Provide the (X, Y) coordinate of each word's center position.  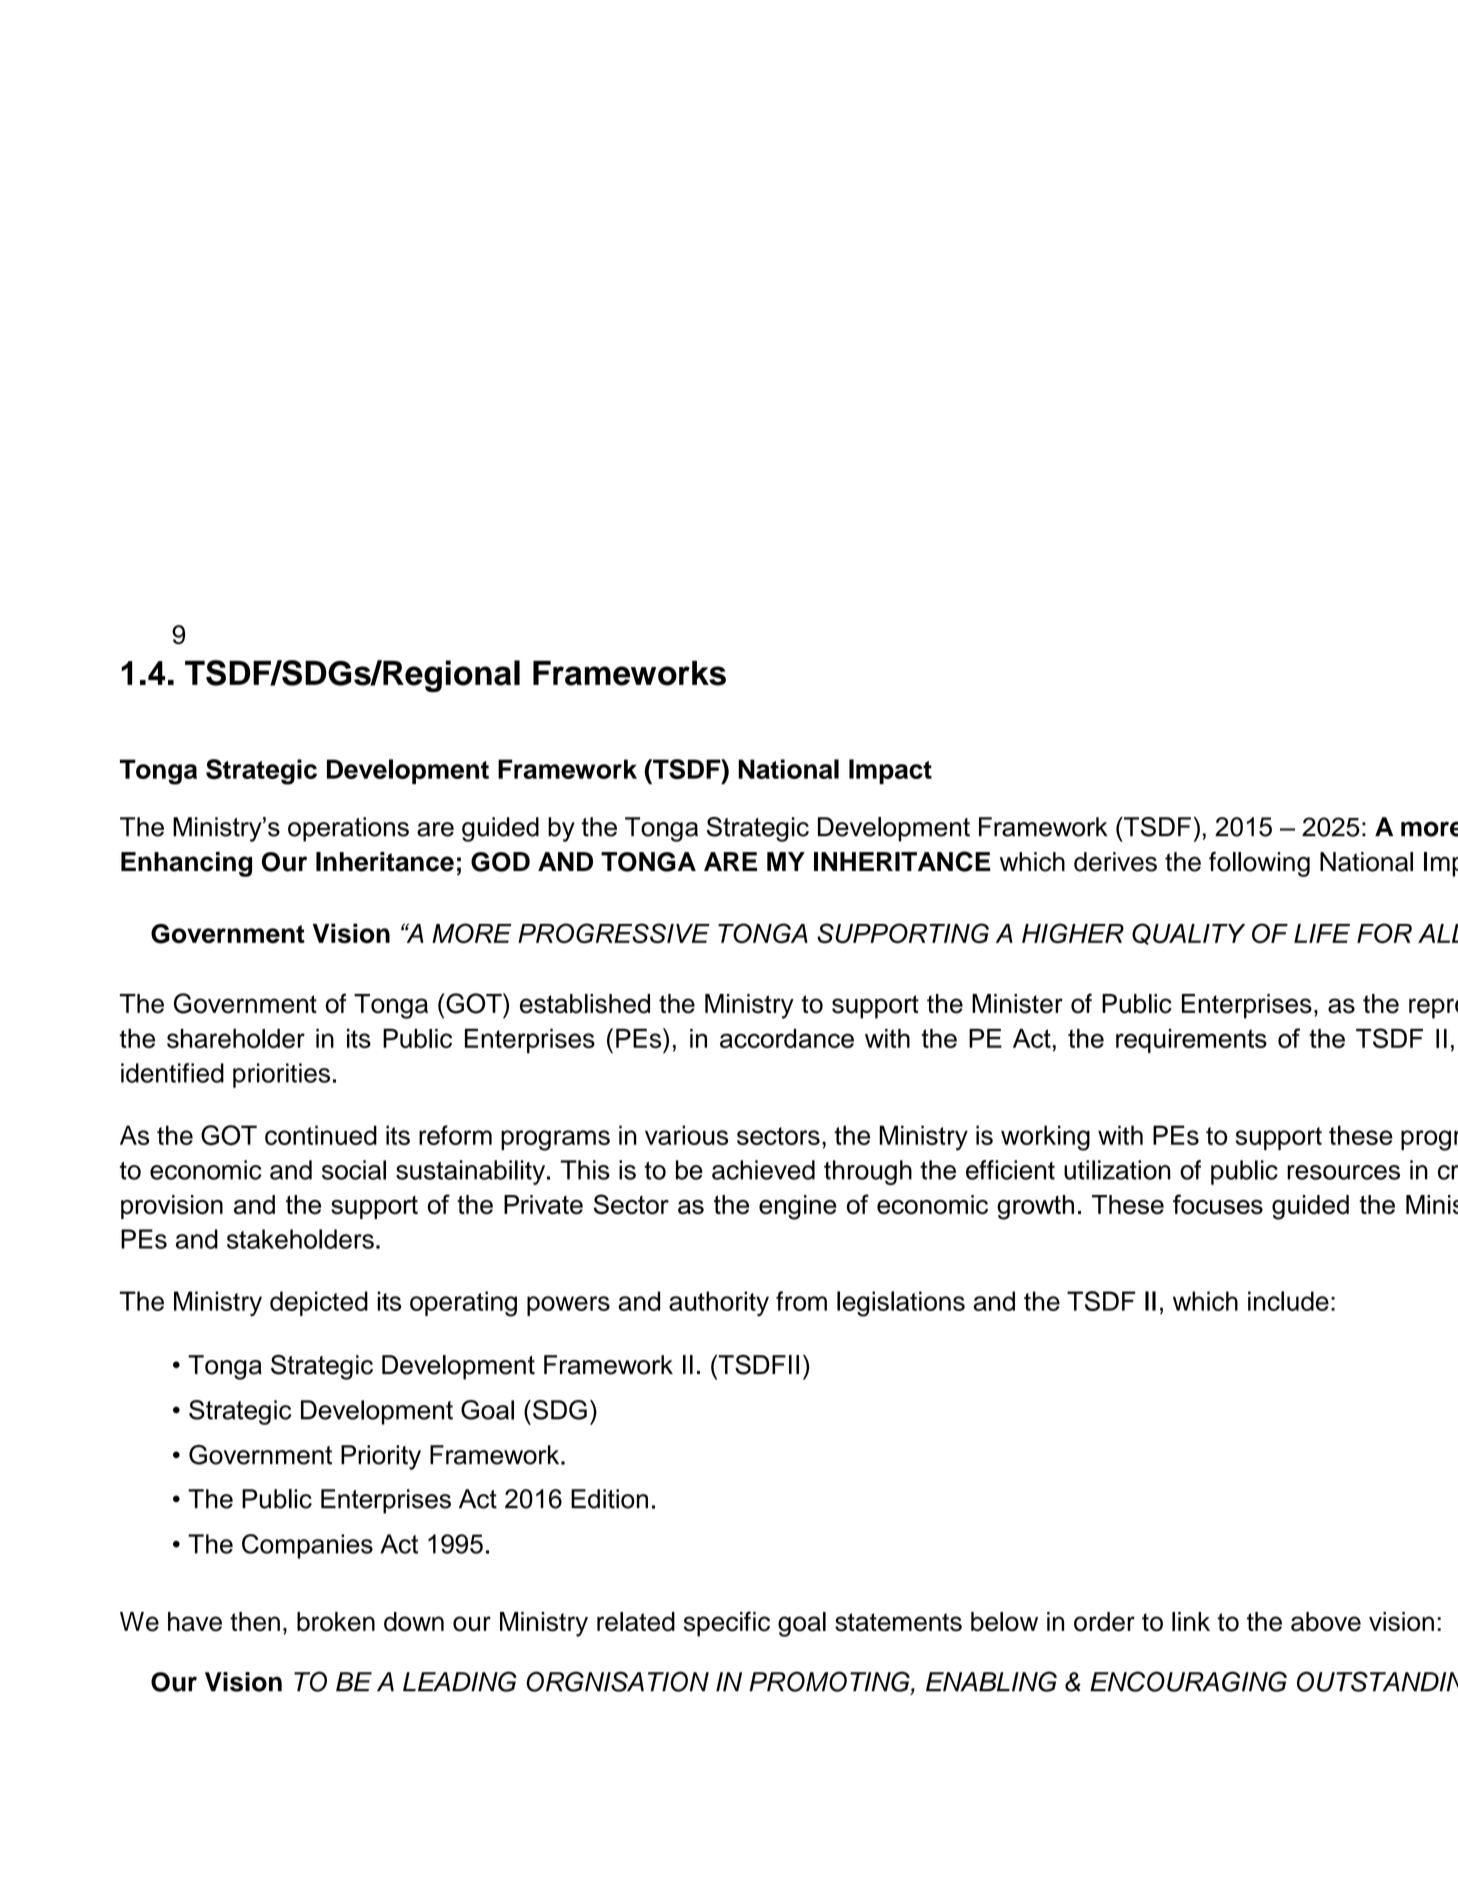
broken (336, 1622)
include (1288, 1301)
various (686, 1135)
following (1259, 864)
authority (719, 1304)
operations (348, 829)
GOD (500, 862)
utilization (1117, 1170)
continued (321, 1135)
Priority (381, 1457)
